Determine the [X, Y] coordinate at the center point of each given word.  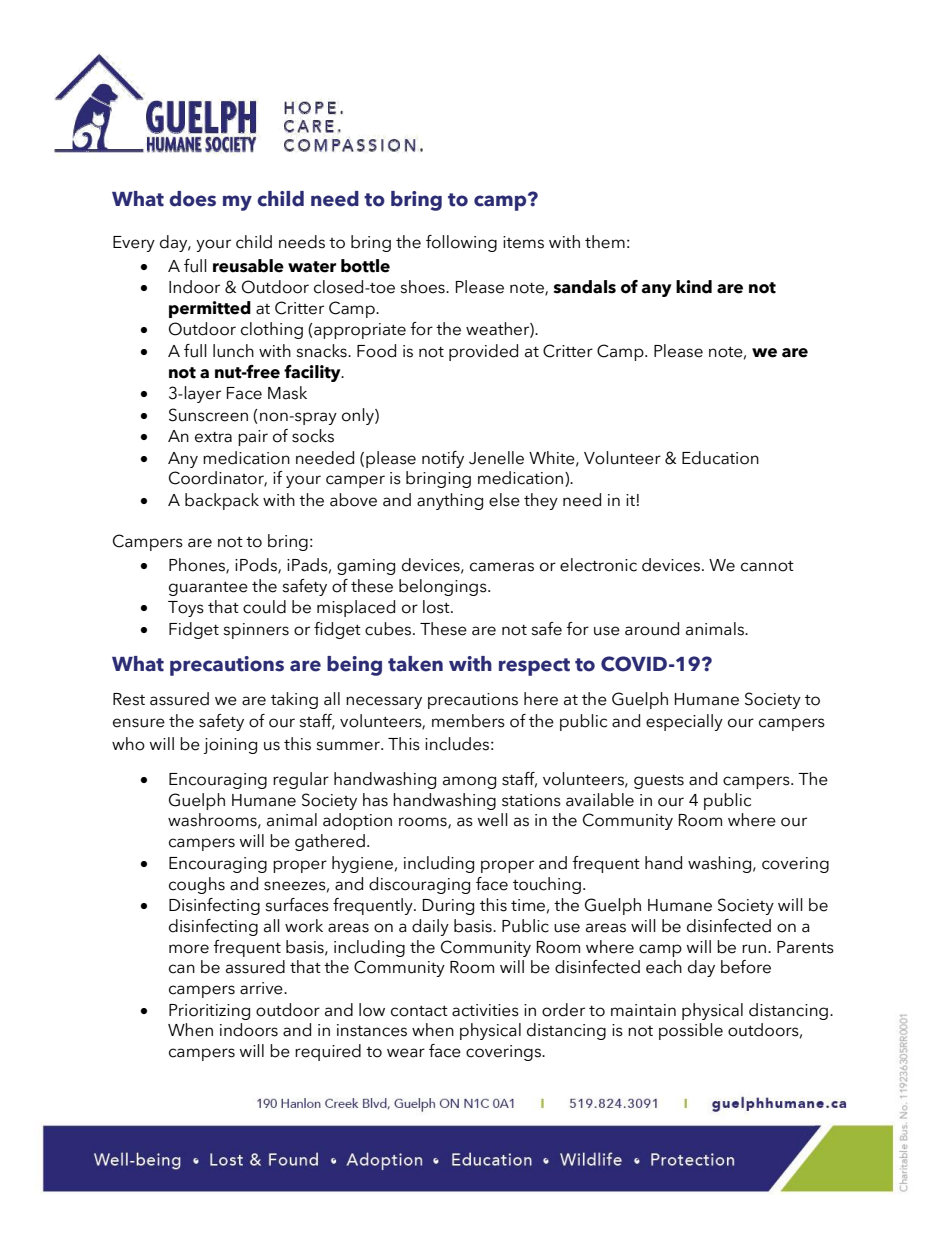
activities [485, 1010]
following [461, 243]
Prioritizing [209, 1012]
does [192, 199]
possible [691, 1031]
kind [694, 287]
